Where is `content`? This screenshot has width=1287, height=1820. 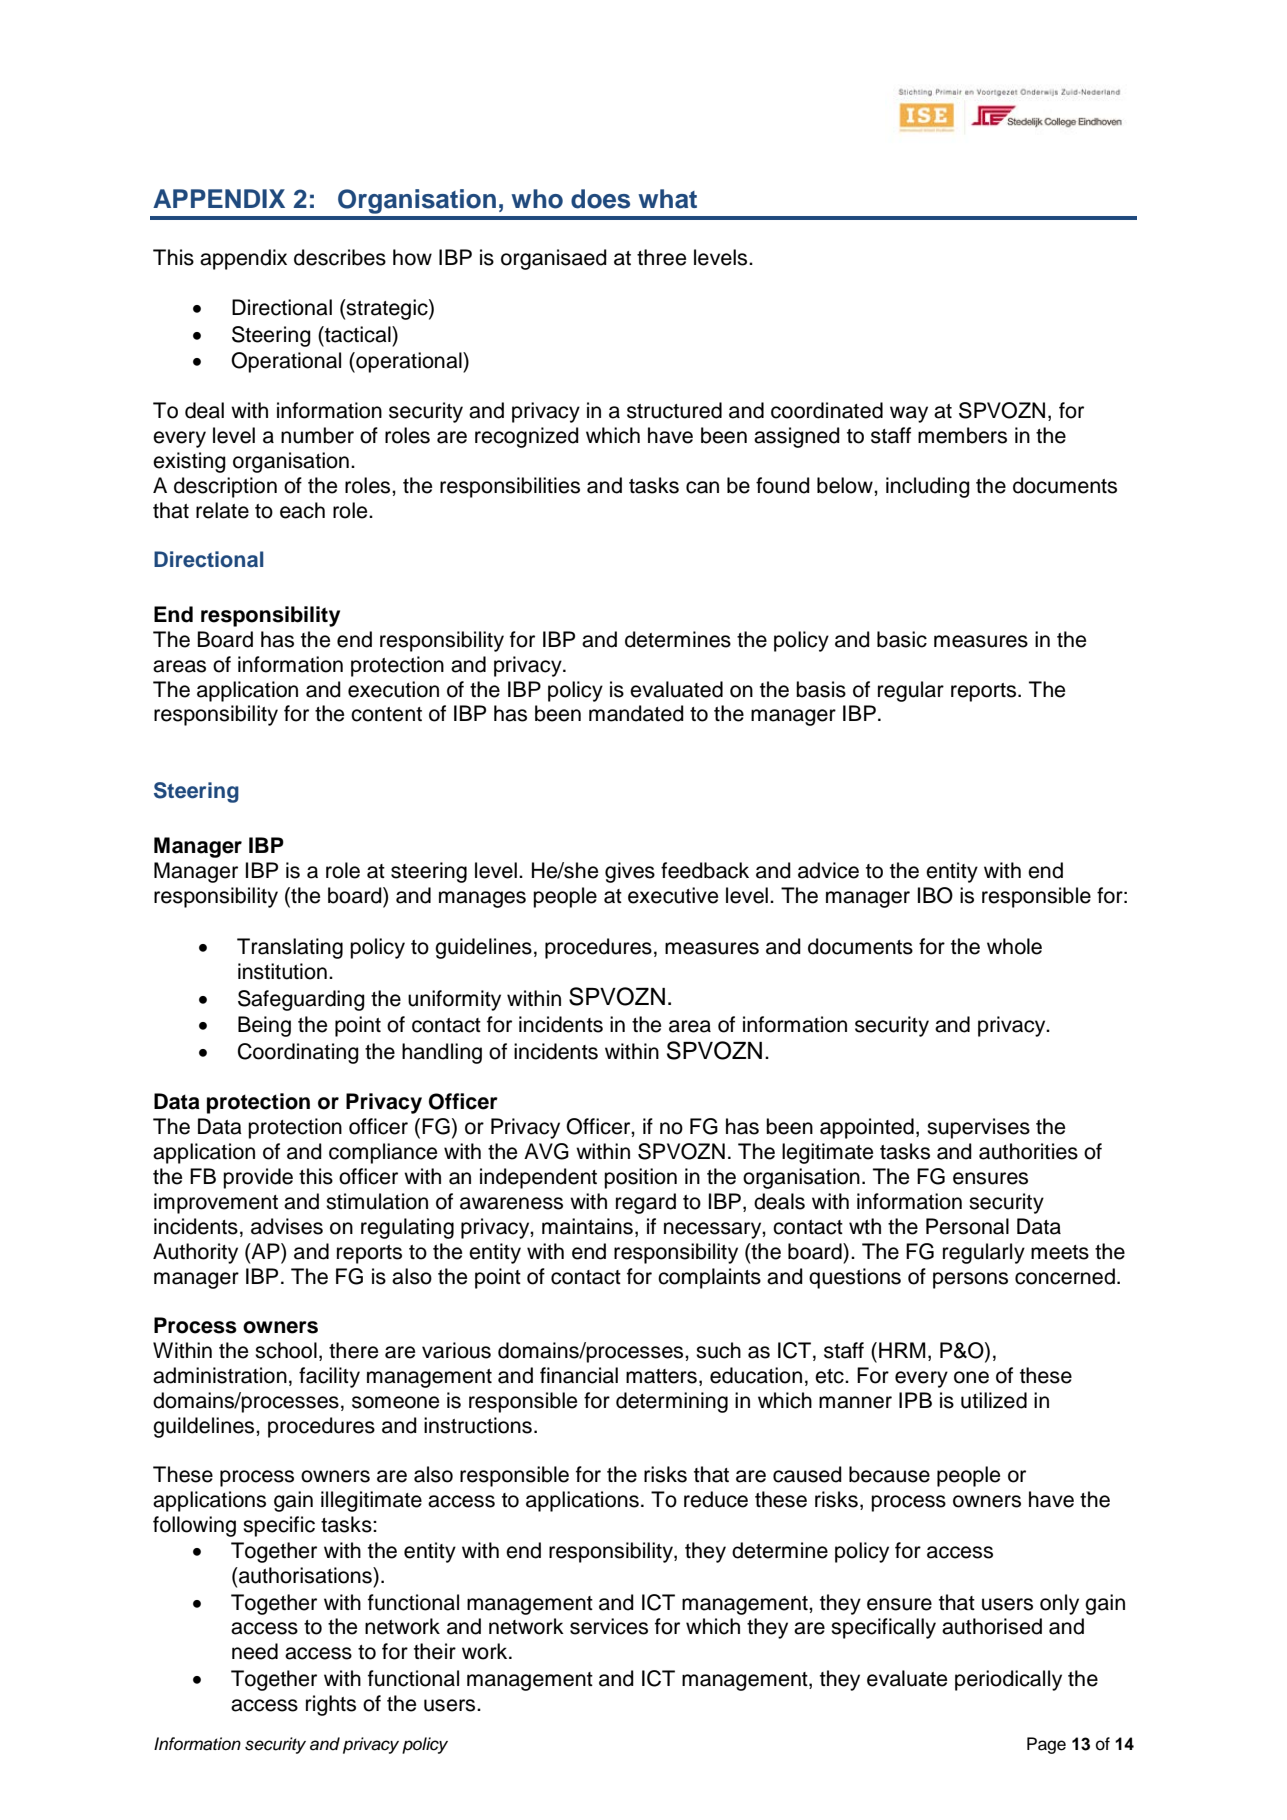
content is located at coordinates (386, 714).
